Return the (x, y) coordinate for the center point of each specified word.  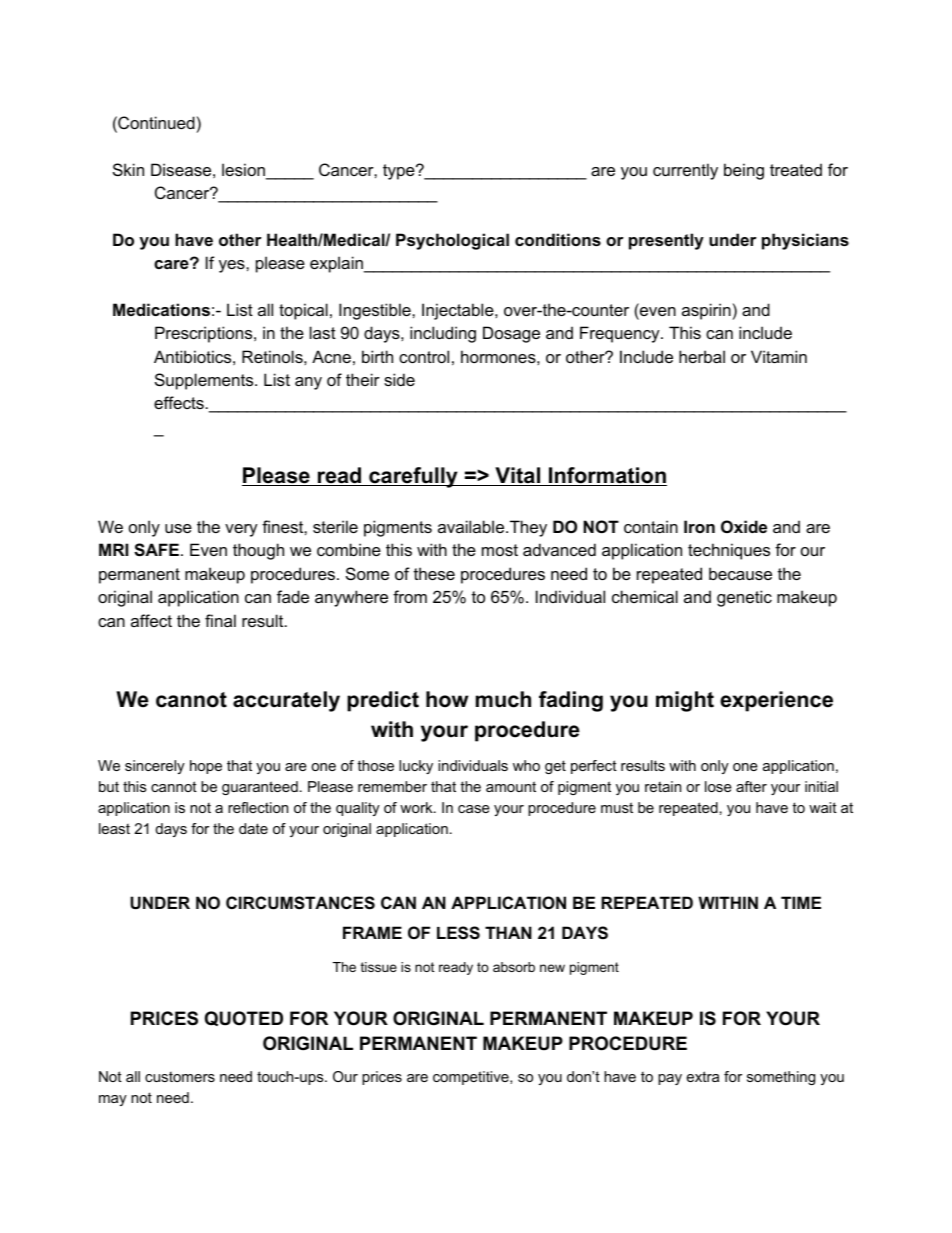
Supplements (205, 381)
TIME (801, 902)
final (220, 620)
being (744, 171)
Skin (128, 169)
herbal (702, 356)
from (410, 596)
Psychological (452, 241)
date (253, 828)
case (474, 809)
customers (180, 1077)
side (399, 379)
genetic (744, 598)
